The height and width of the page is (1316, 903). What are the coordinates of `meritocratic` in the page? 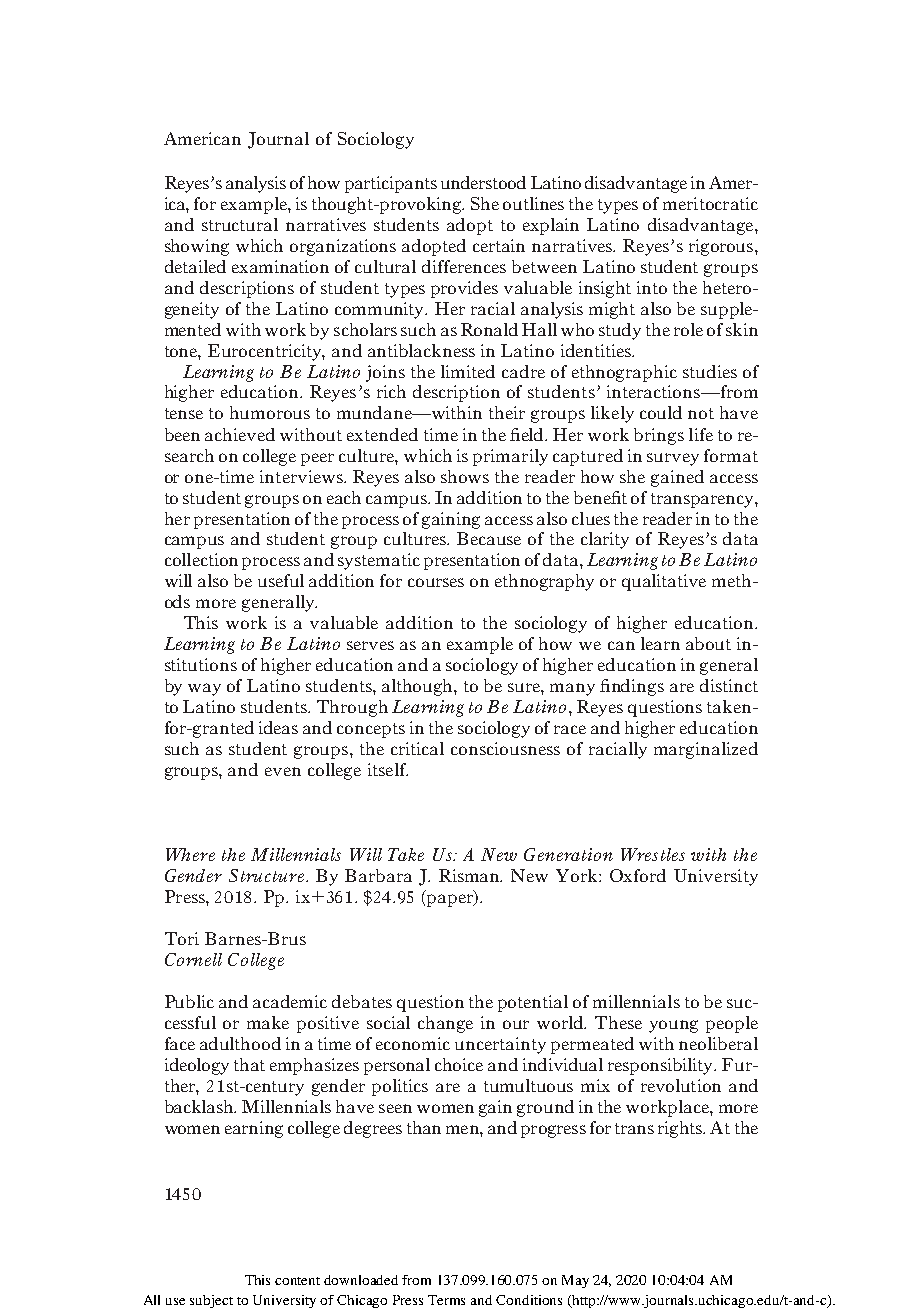 It's located at (710, 203).
